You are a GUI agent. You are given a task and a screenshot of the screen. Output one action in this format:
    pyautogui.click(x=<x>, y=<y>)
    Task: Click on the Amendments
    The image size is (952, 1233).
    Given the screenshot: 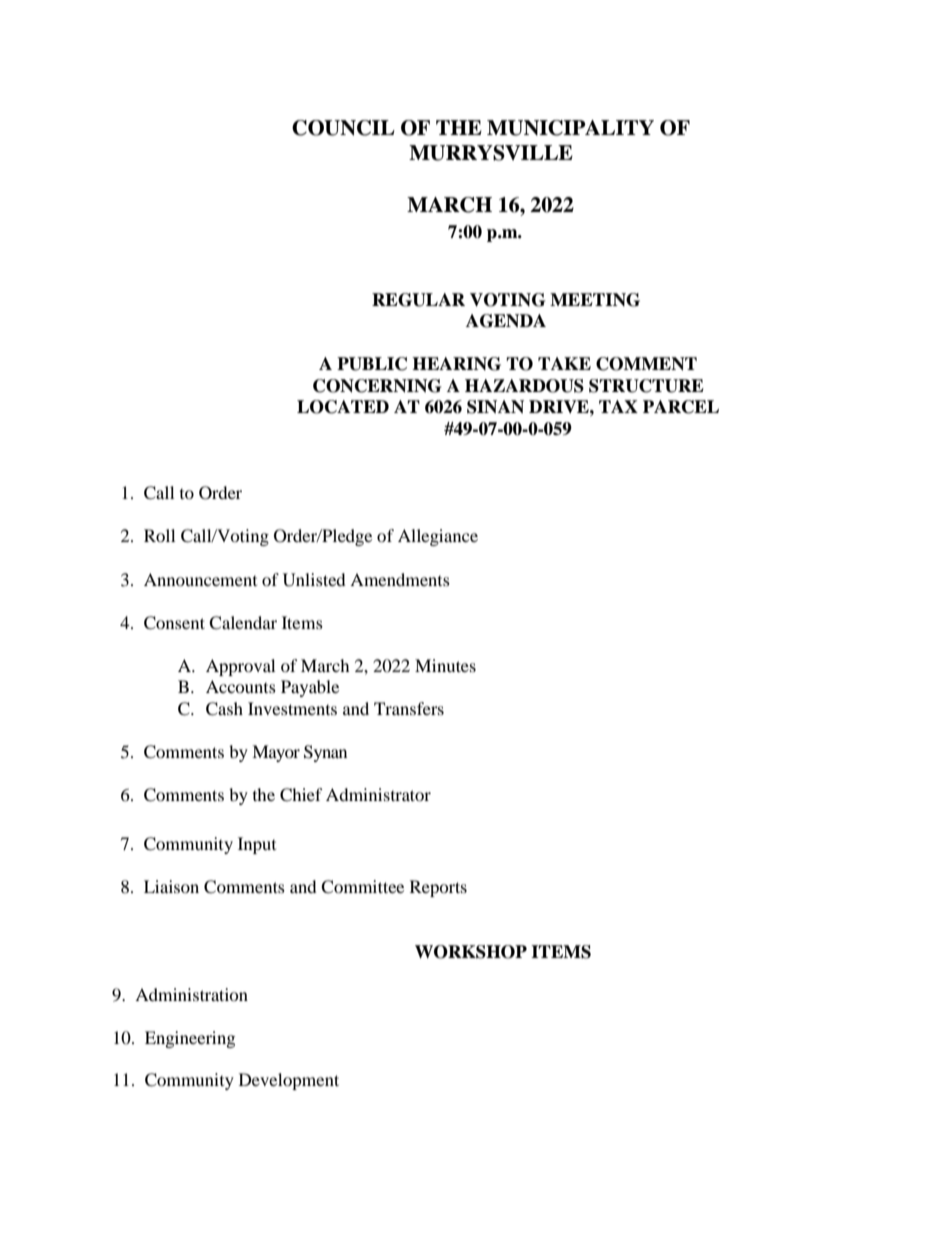 What is the action you would take?
    pyautogui.click(x=400, y=579)
